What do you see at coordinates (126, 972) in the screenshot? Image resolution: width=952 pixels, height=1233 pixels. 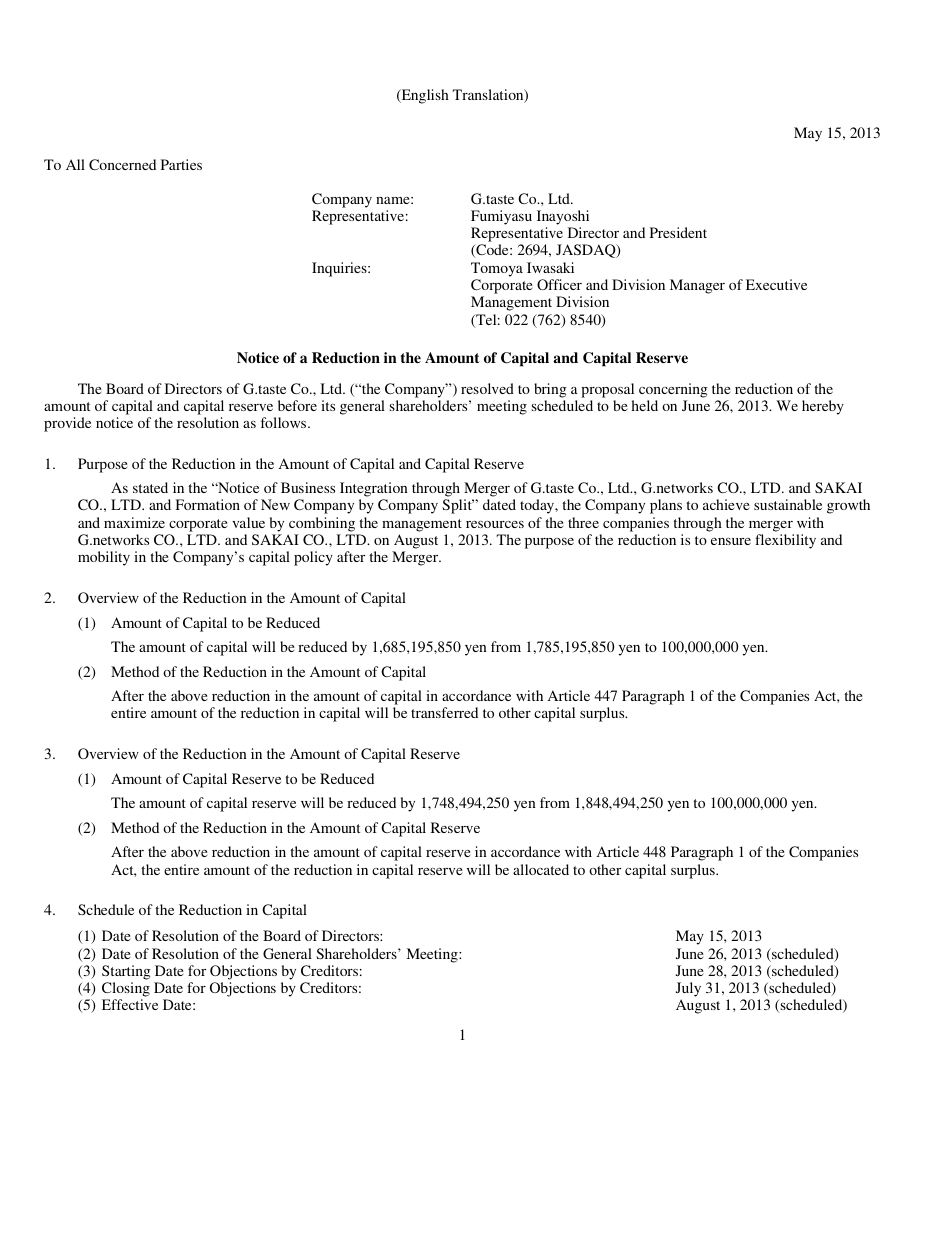 I see `Starting` at bounding box center [126, 972].
